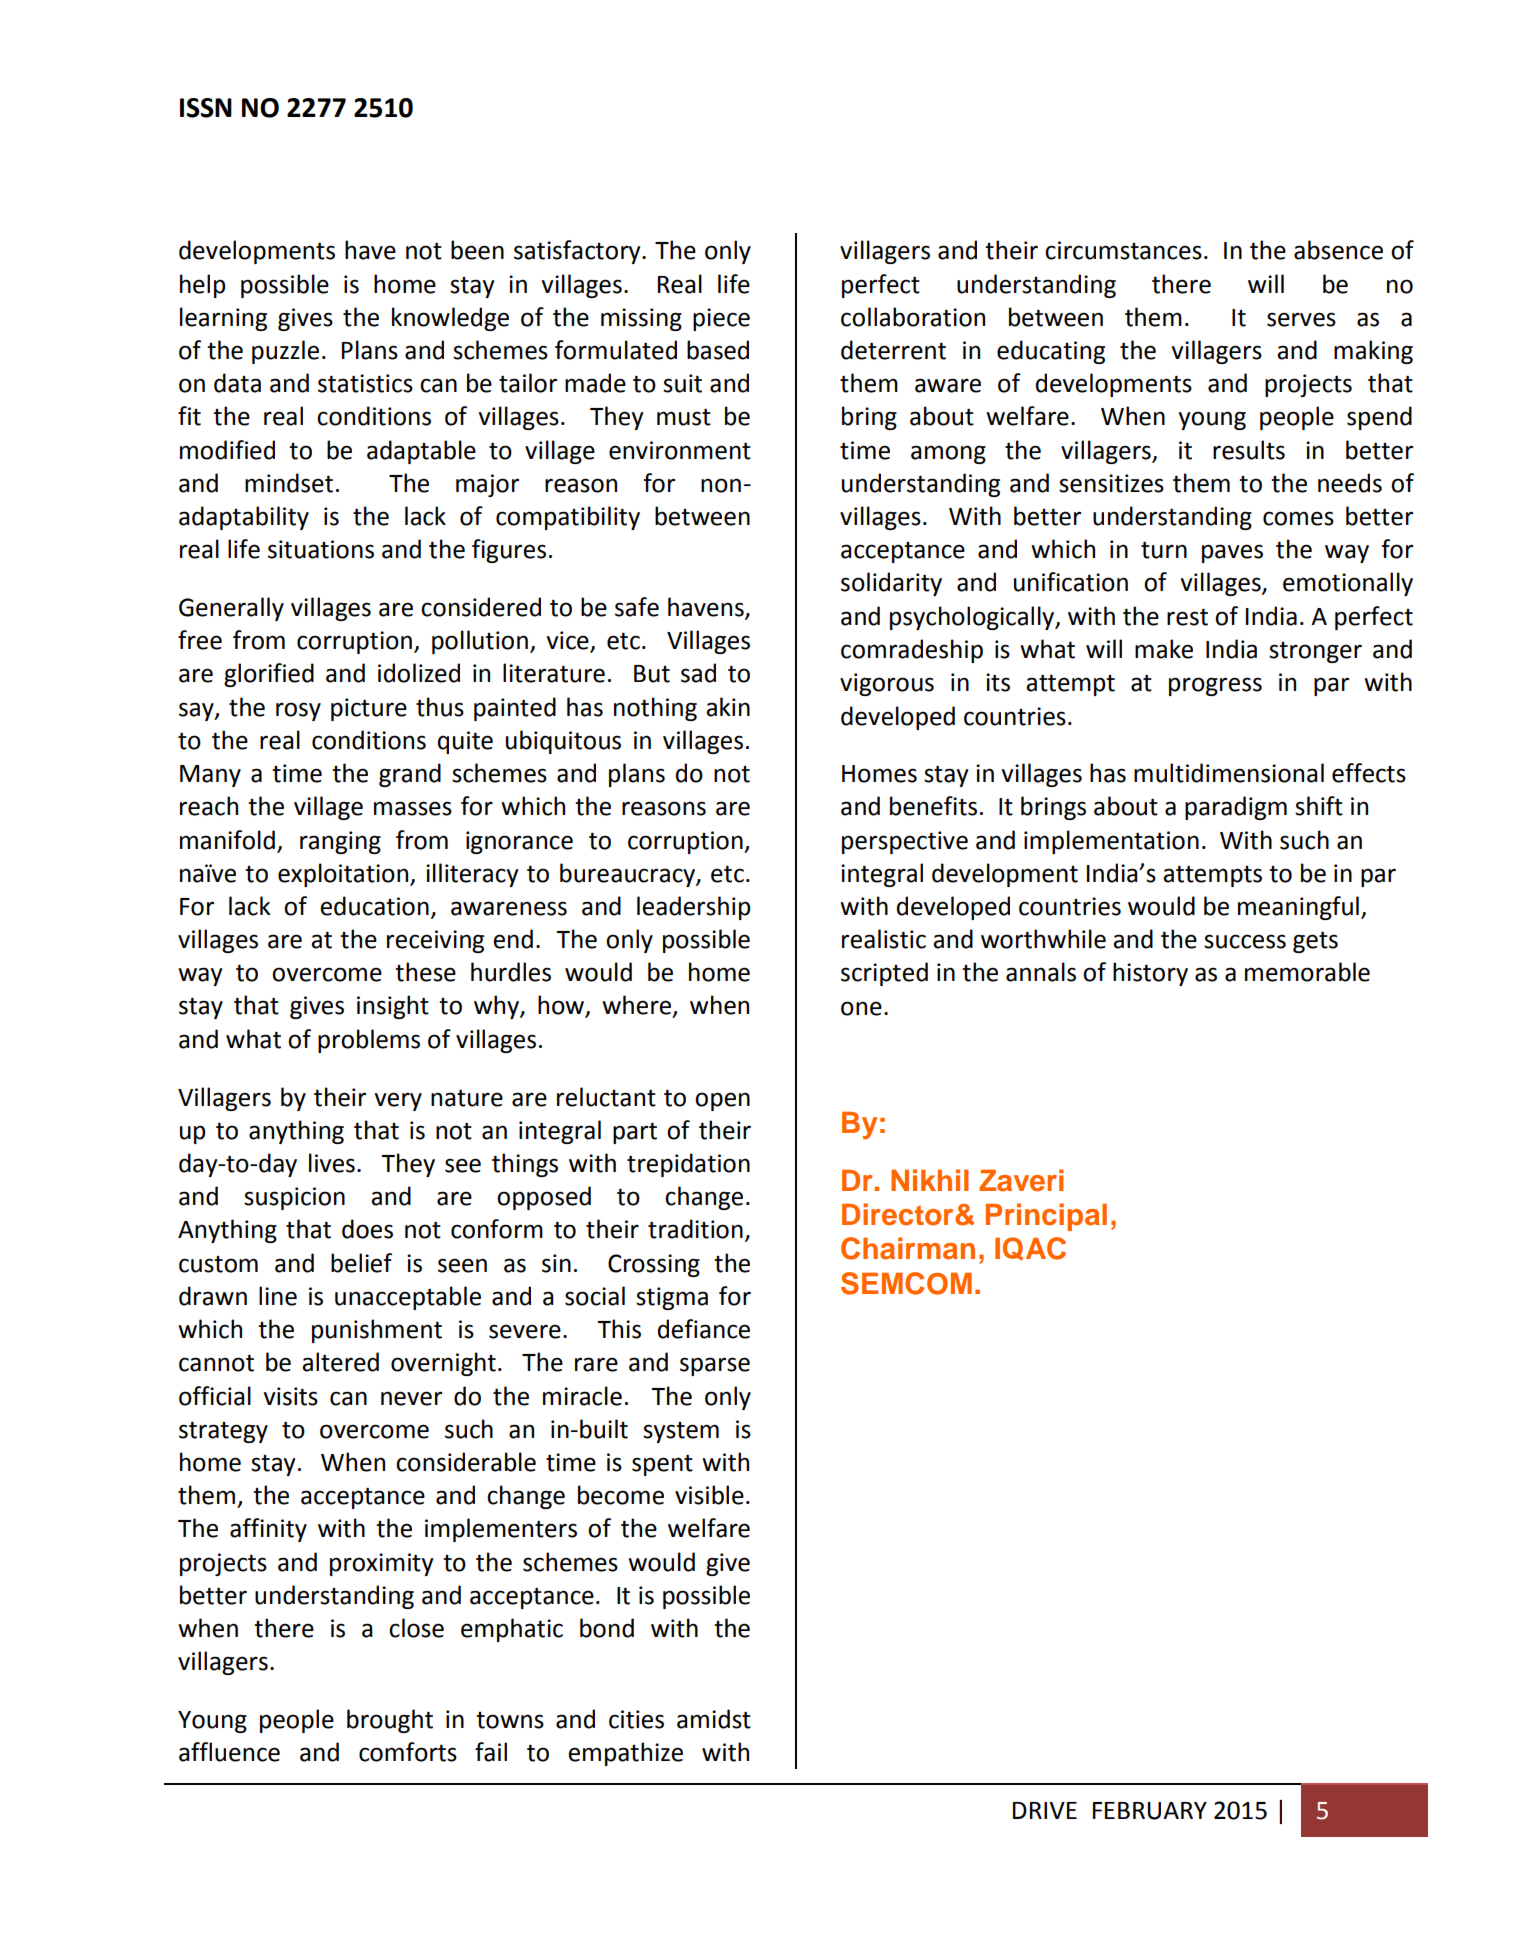 This document has width=1513, height=1958. I want to click on piece, so click(721, 319).
